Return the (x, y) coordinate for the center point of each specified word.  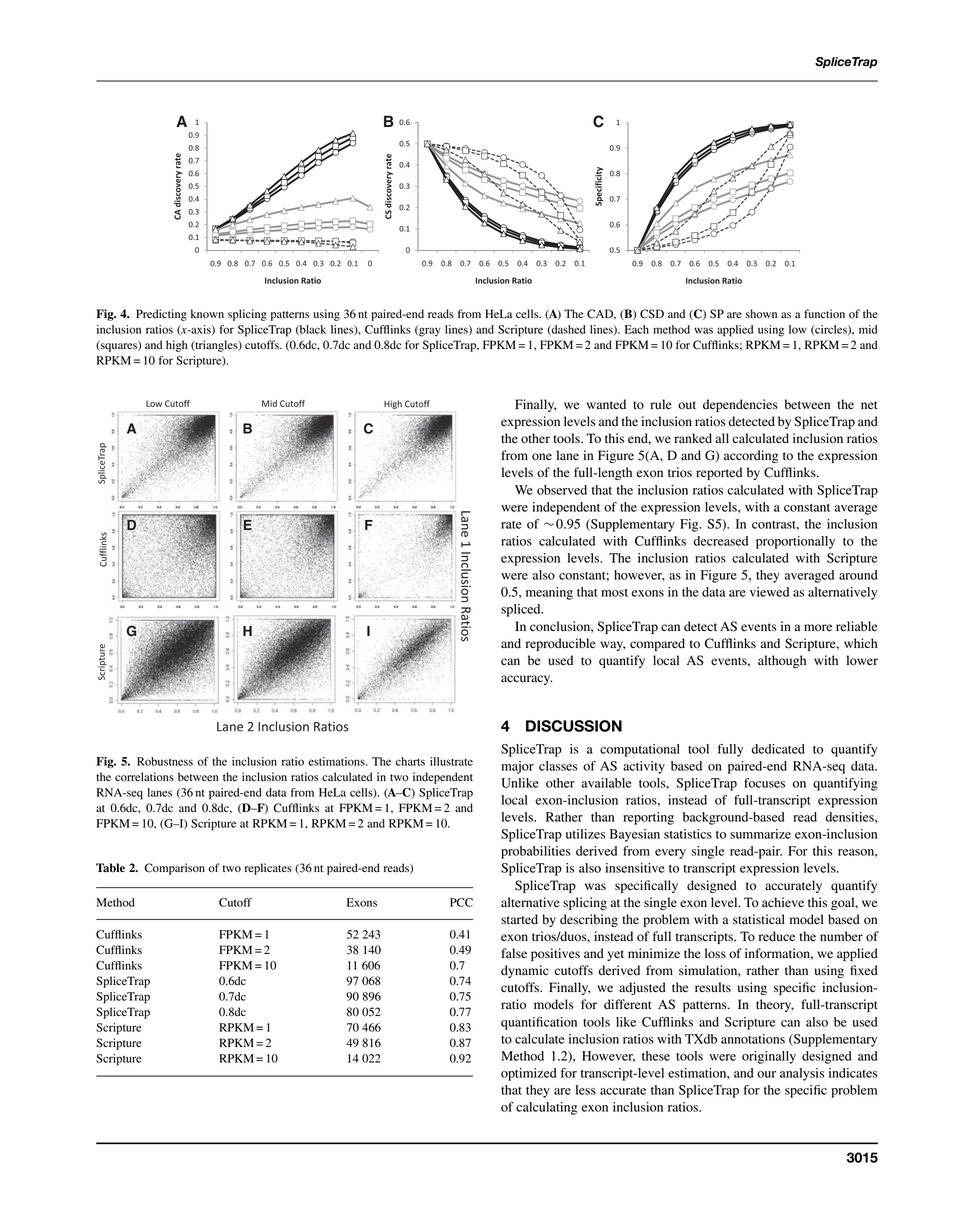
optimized (529, 1074)
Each (637, 329)
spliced (522, 610)
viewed (769, 592)
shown (761, 313)
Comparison (175, 869)
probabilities (536, 852)
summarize (760, 834)
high (177, 346)
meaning (549, 593)
